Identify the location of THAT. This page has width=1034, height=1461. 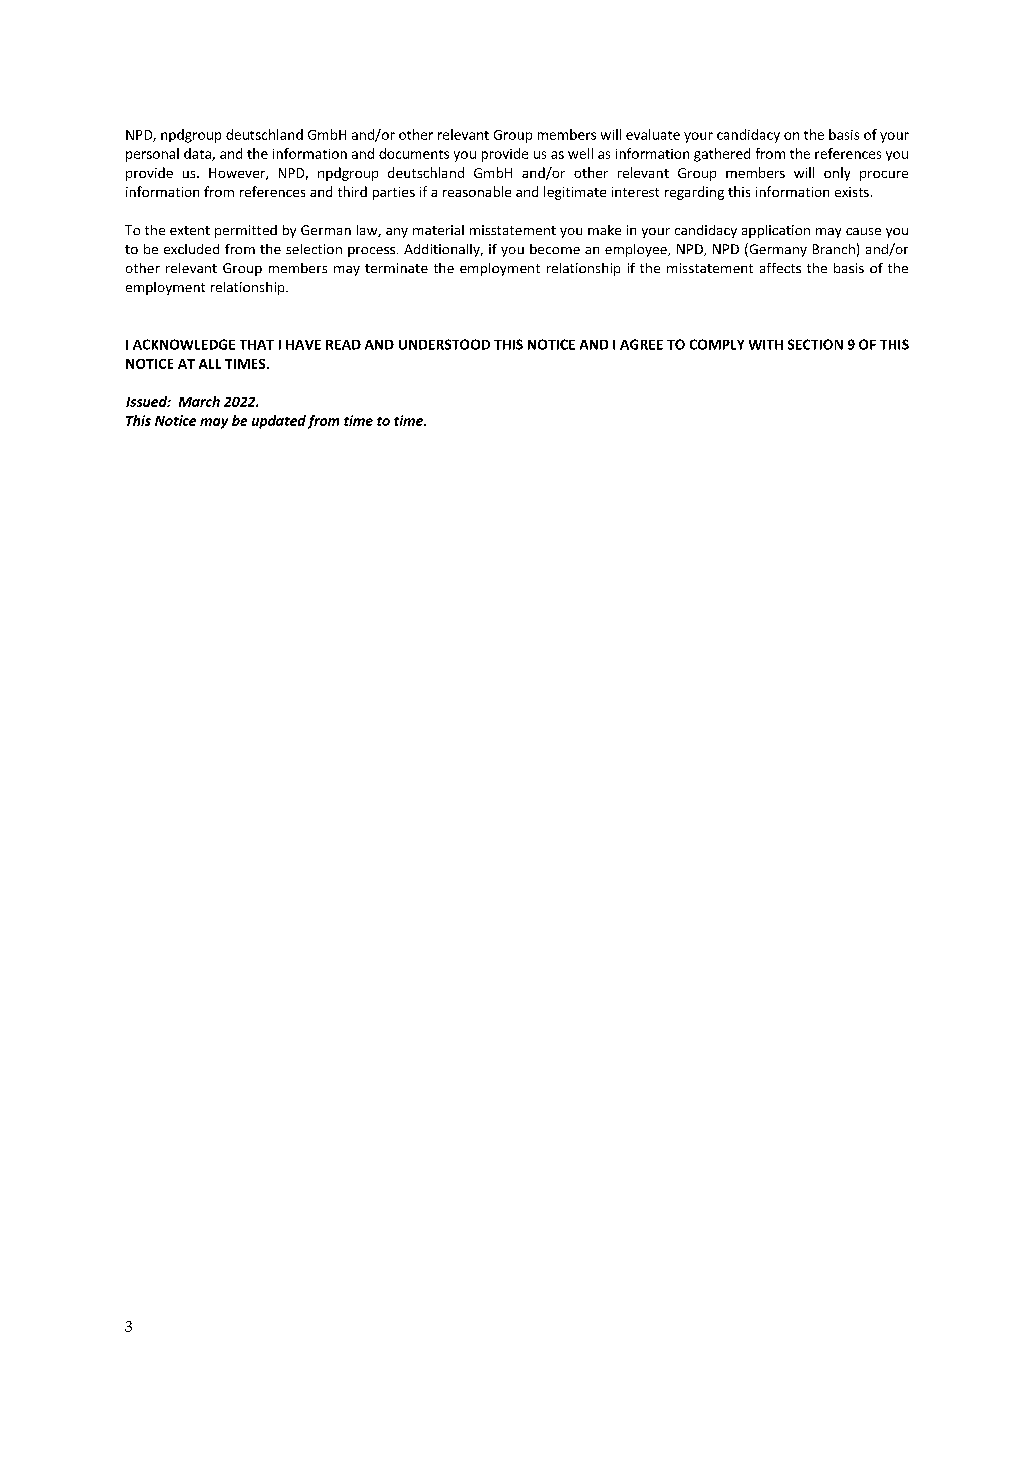
(257, 345).
